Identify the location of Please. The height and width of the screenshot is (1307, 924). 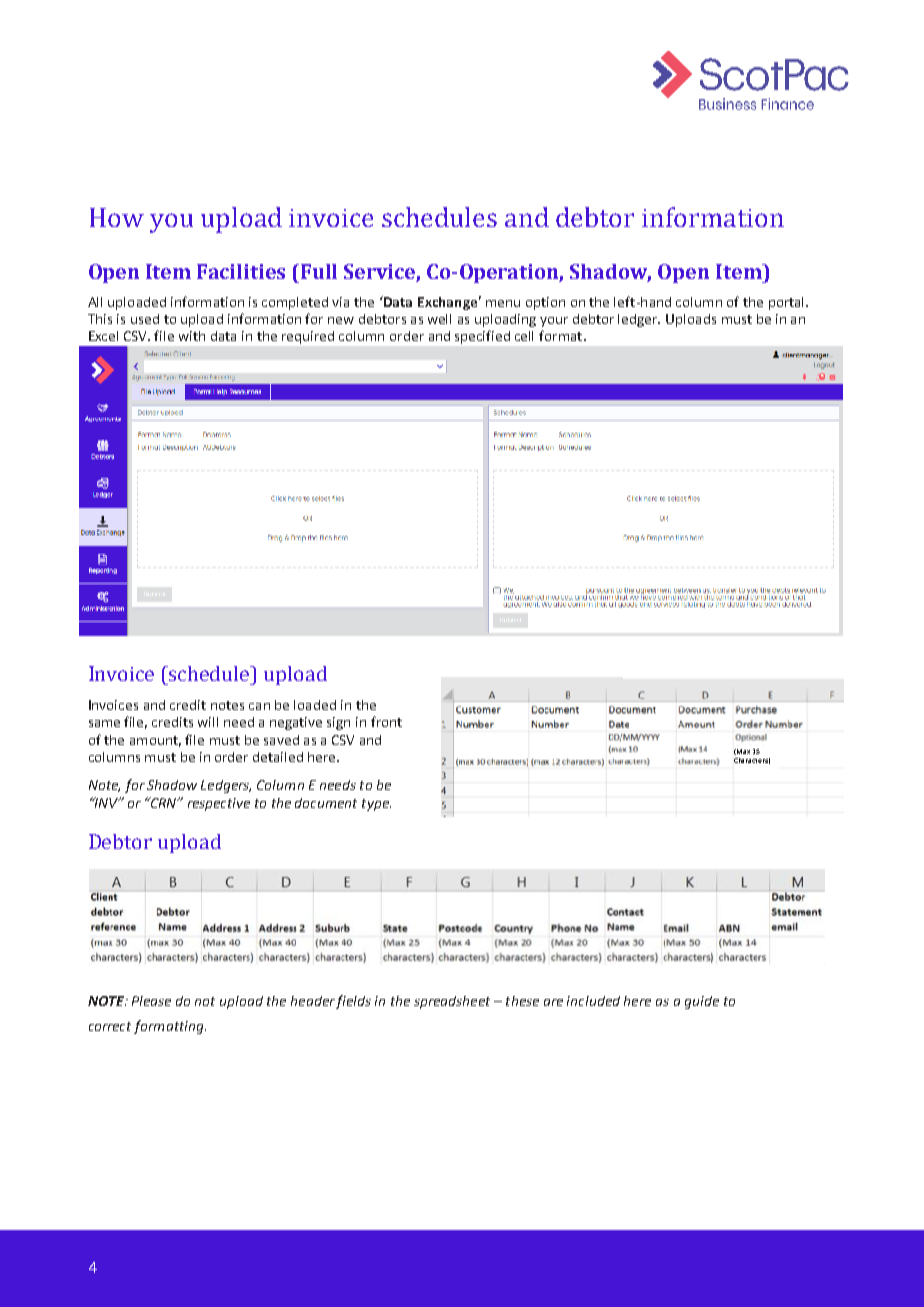
(151, 1001).
